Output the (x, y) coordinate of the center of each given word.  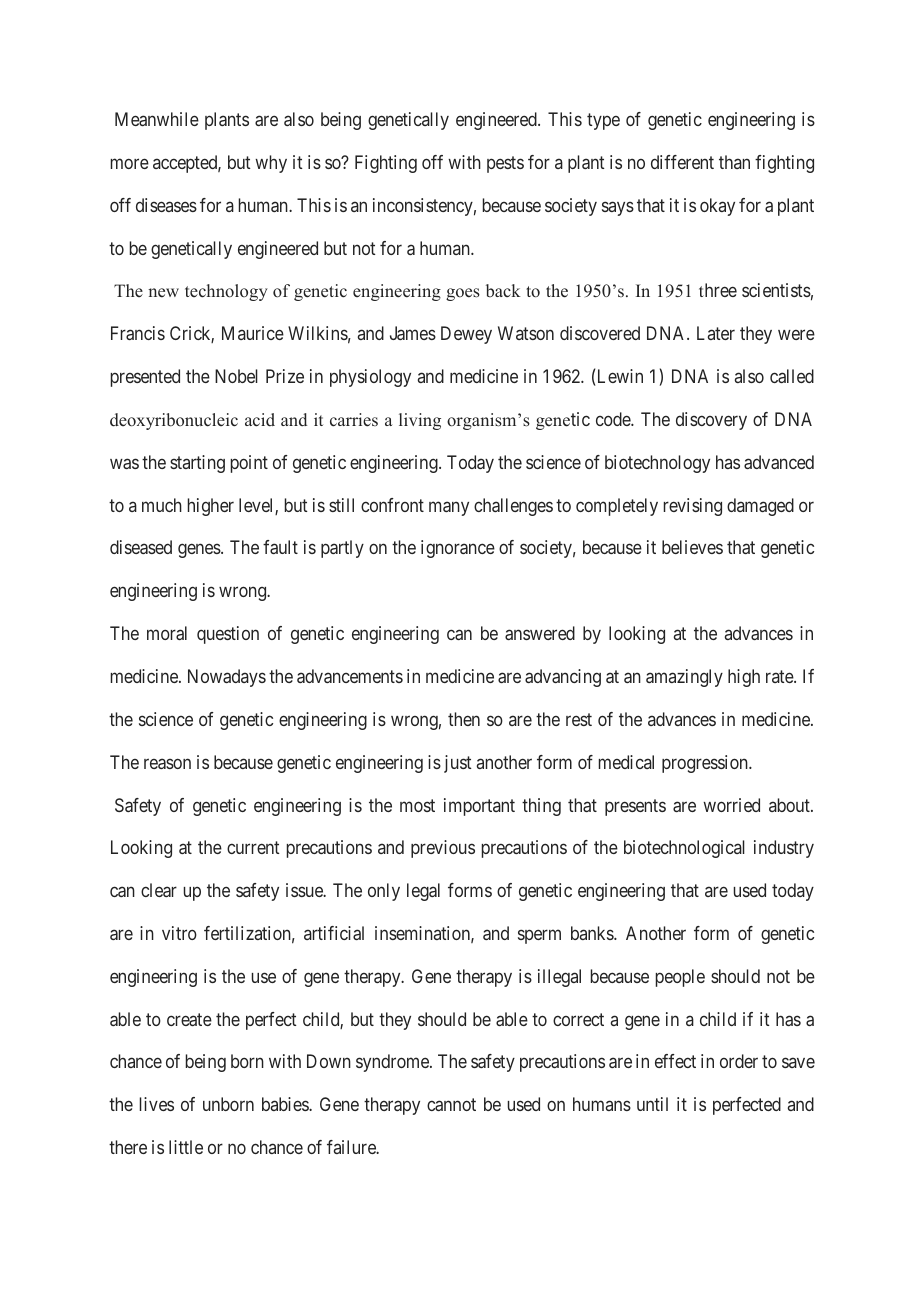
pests (505, 164)
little (186, 1147)
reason (167, 763)
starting (197, 464)
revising (693, 507)
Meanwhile (157, 119)
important (479, 807)
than (734, 162)
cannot (451, 1105)
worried (731, 805)
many (449, 508)
